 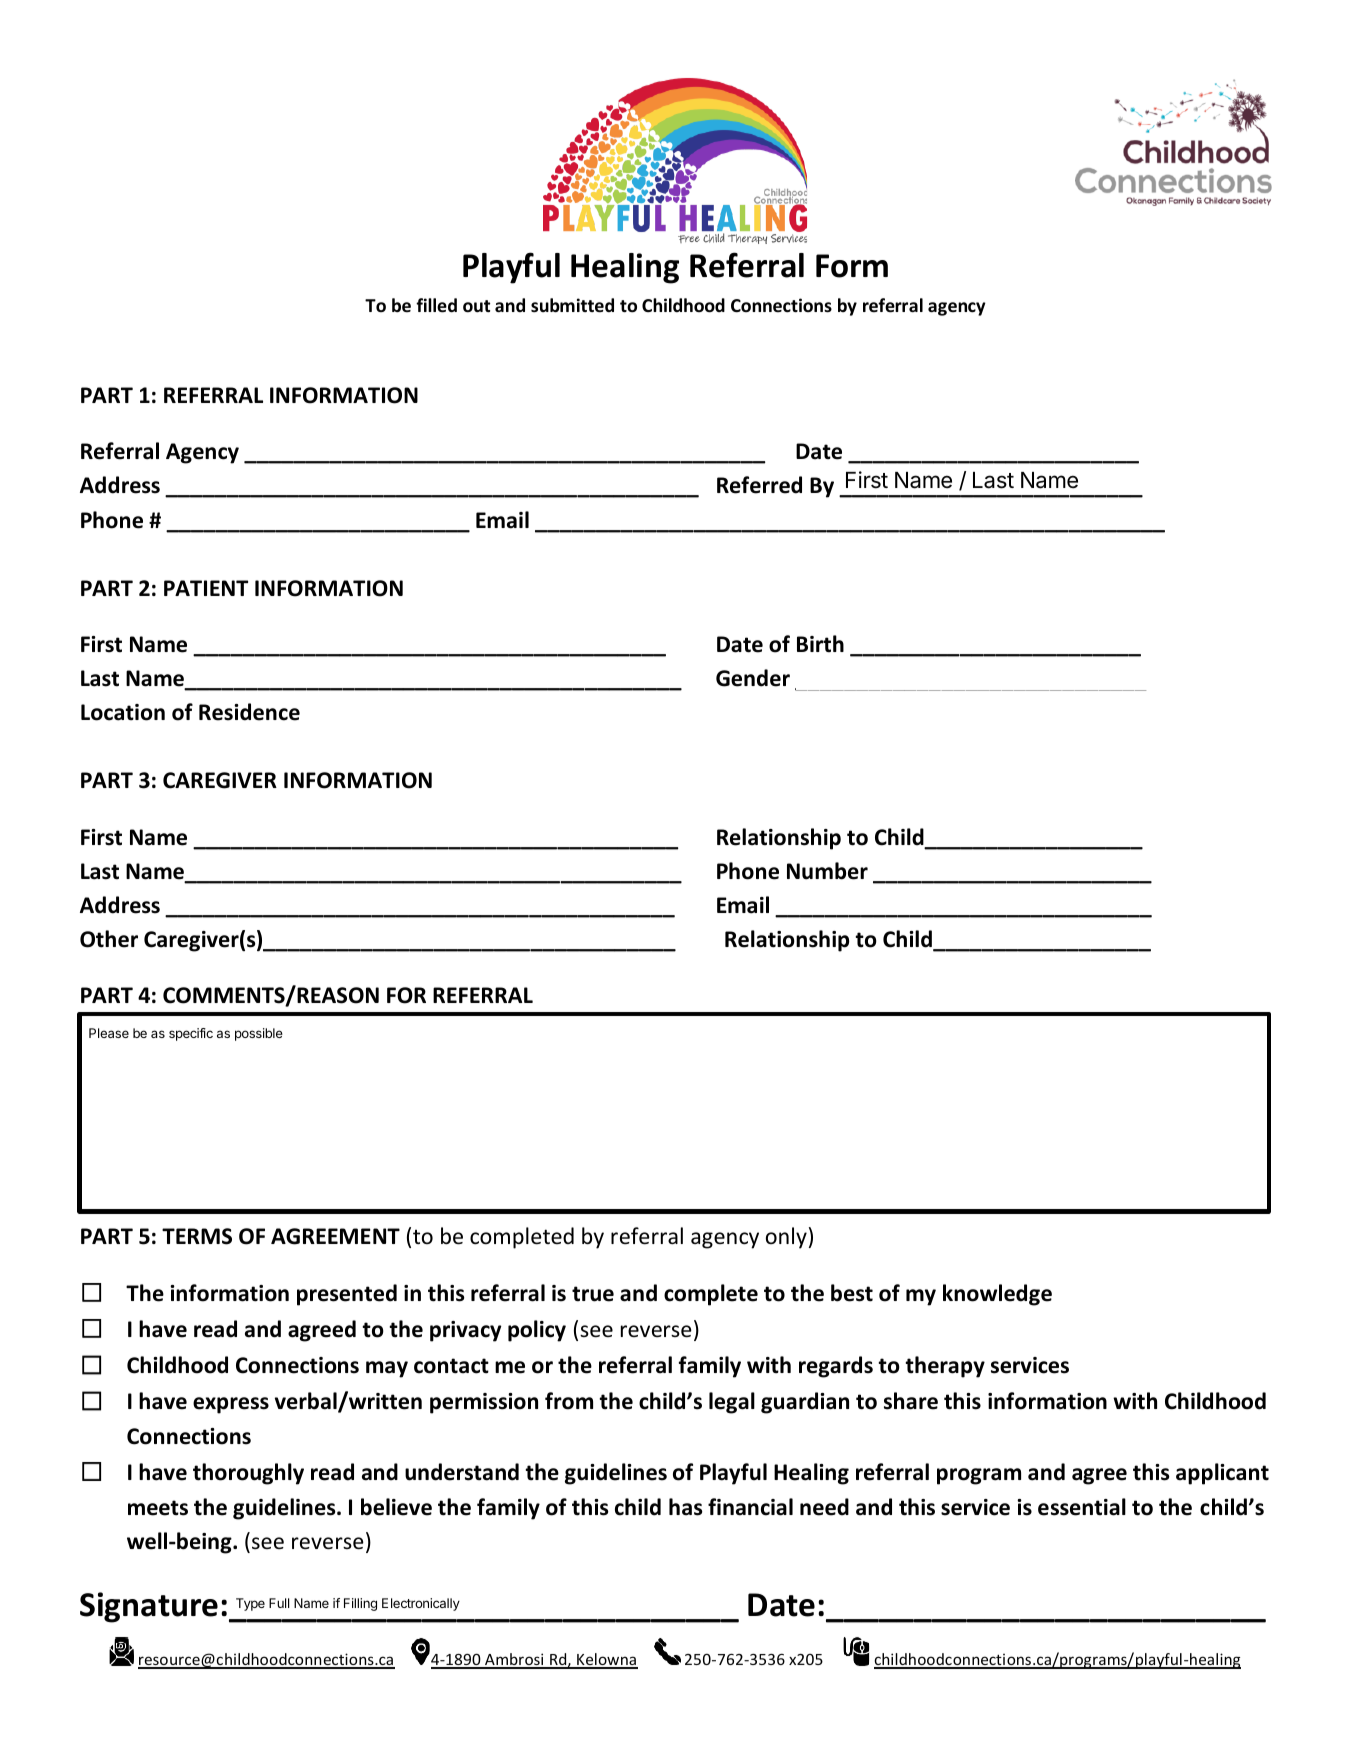 What do you see at coordinates (786, 1238) in the screenshot?
I see `only` at bounding box center [786, 1238].
